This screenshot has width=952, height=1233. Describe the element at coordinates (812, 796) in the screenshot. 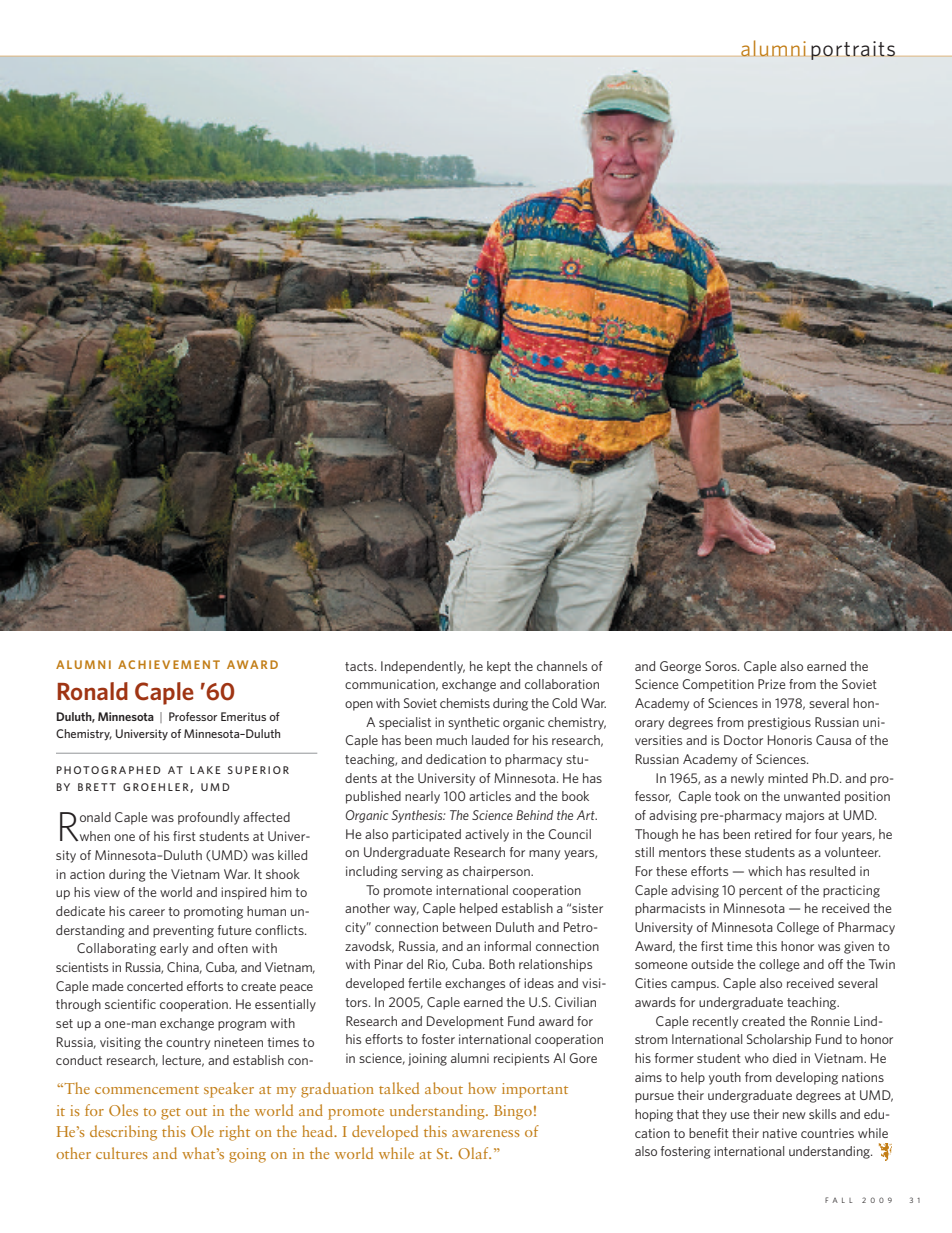

I see `unwanted` at that location.
